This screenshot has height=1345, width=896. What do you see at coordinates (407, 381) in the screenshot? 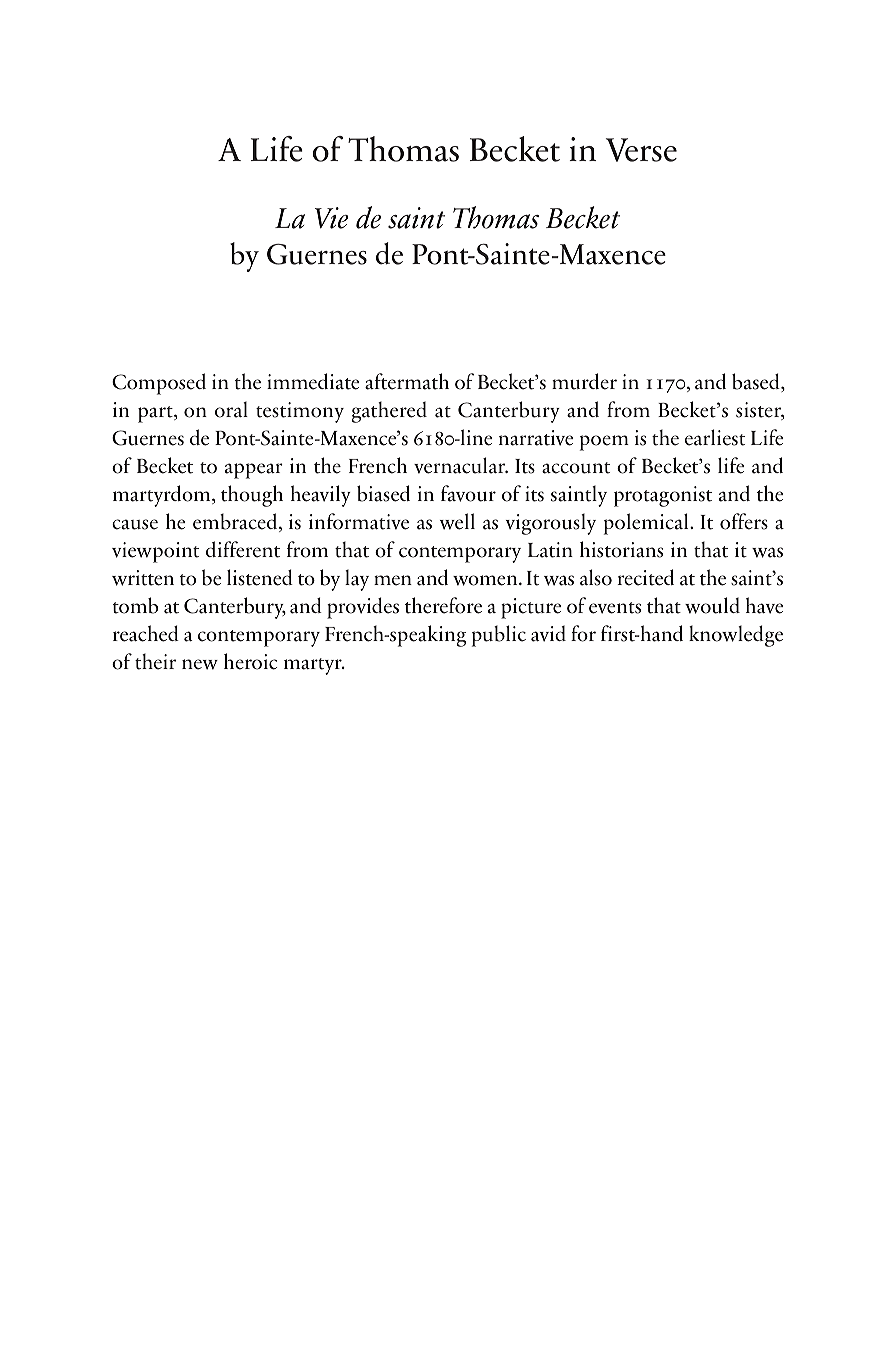
I see `aftermath` at bounding box center [407, 381].
